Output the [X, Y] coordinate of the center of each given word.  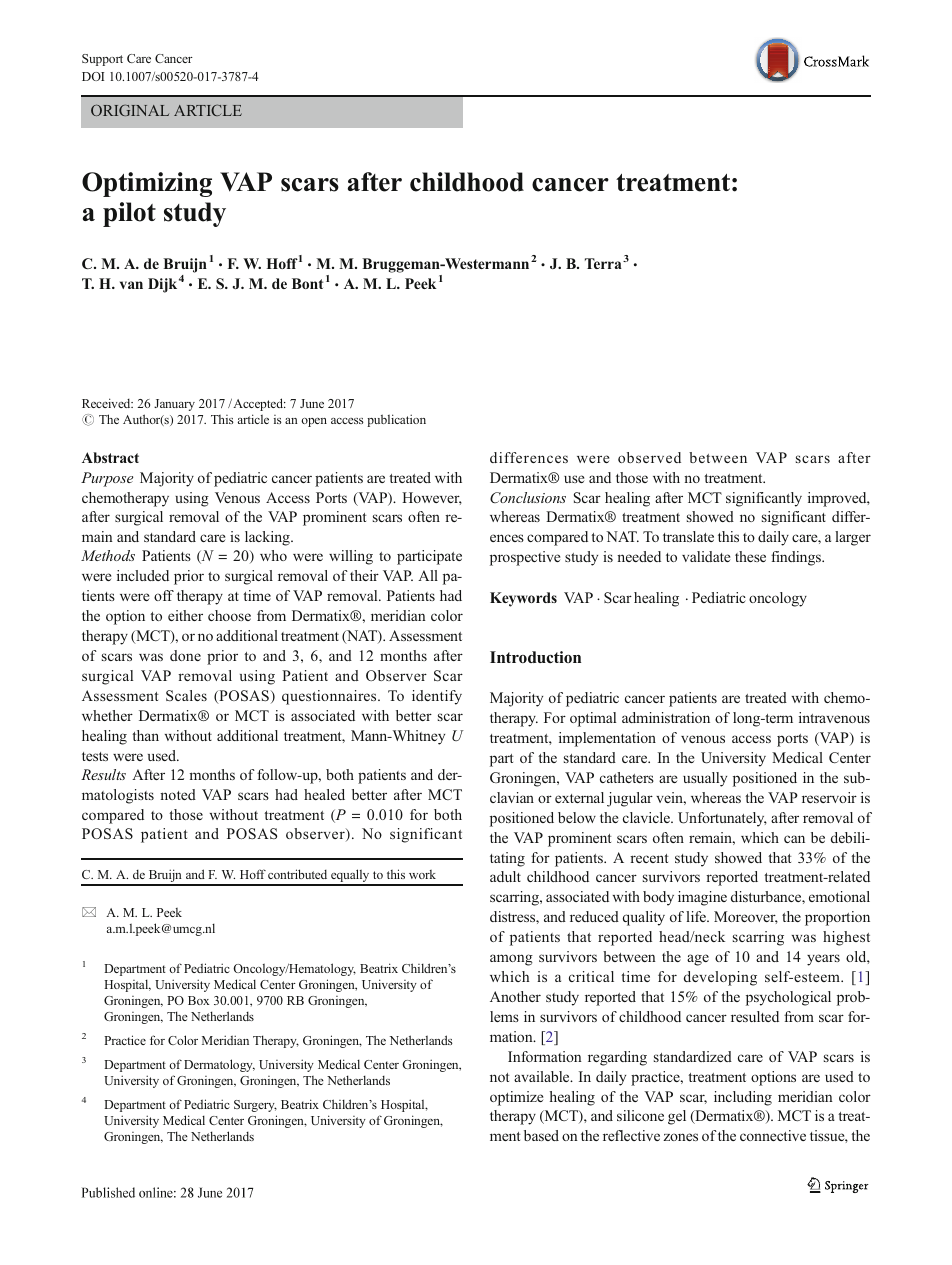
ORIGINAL [130, 110]
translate [688, 536]
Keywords [523, 599]
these [750, 556]
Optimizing [147, 184]
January [174, 405]
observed [649, 457]
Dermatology [219, 1065]
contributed [297, 874]
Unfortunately [722, 819]
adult [505, 876]
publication [396, 420]
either [185, 615]
